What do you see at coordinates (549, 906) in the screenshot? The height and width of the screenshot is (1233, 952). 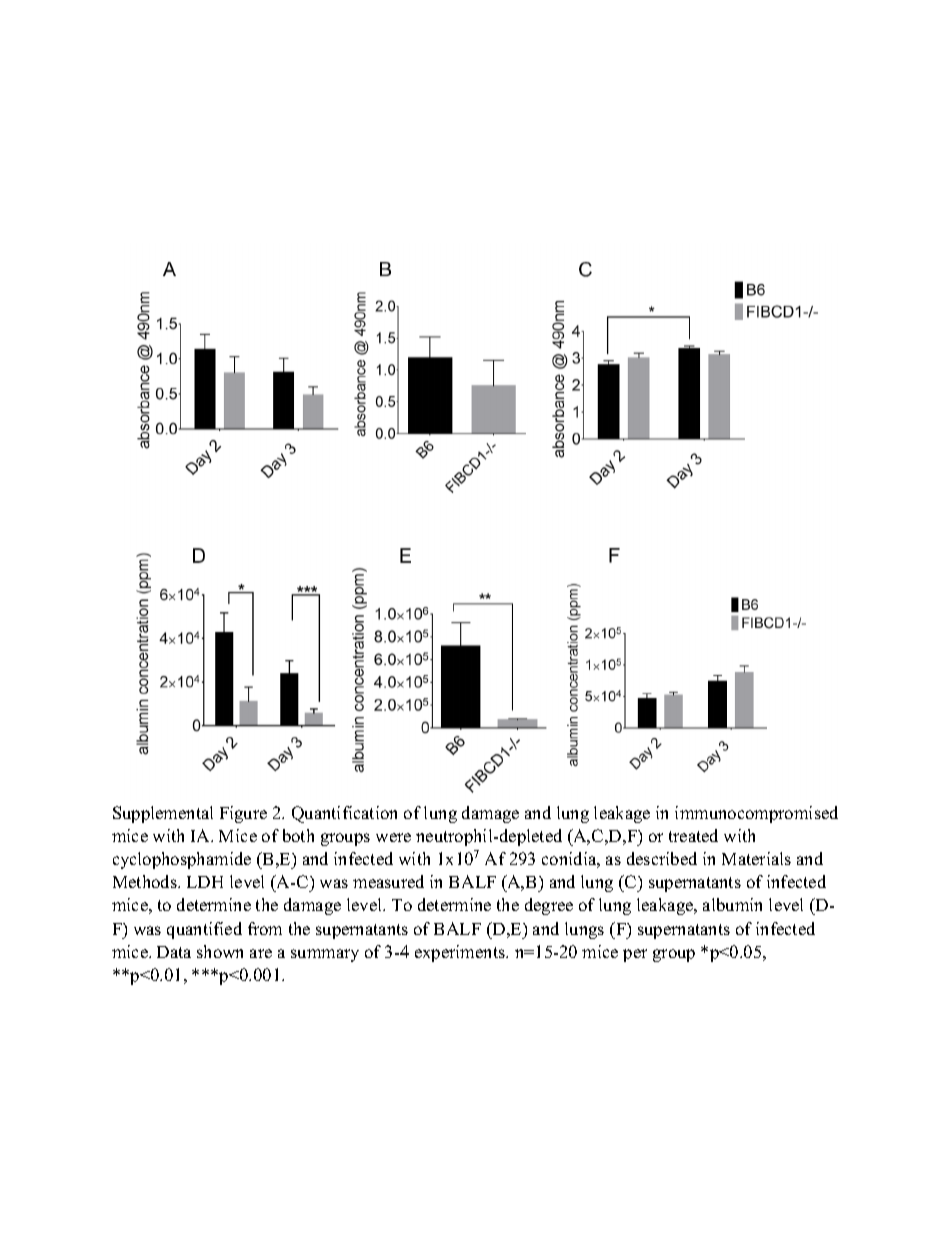 I see `degree` at bounding box center [549, 906].
